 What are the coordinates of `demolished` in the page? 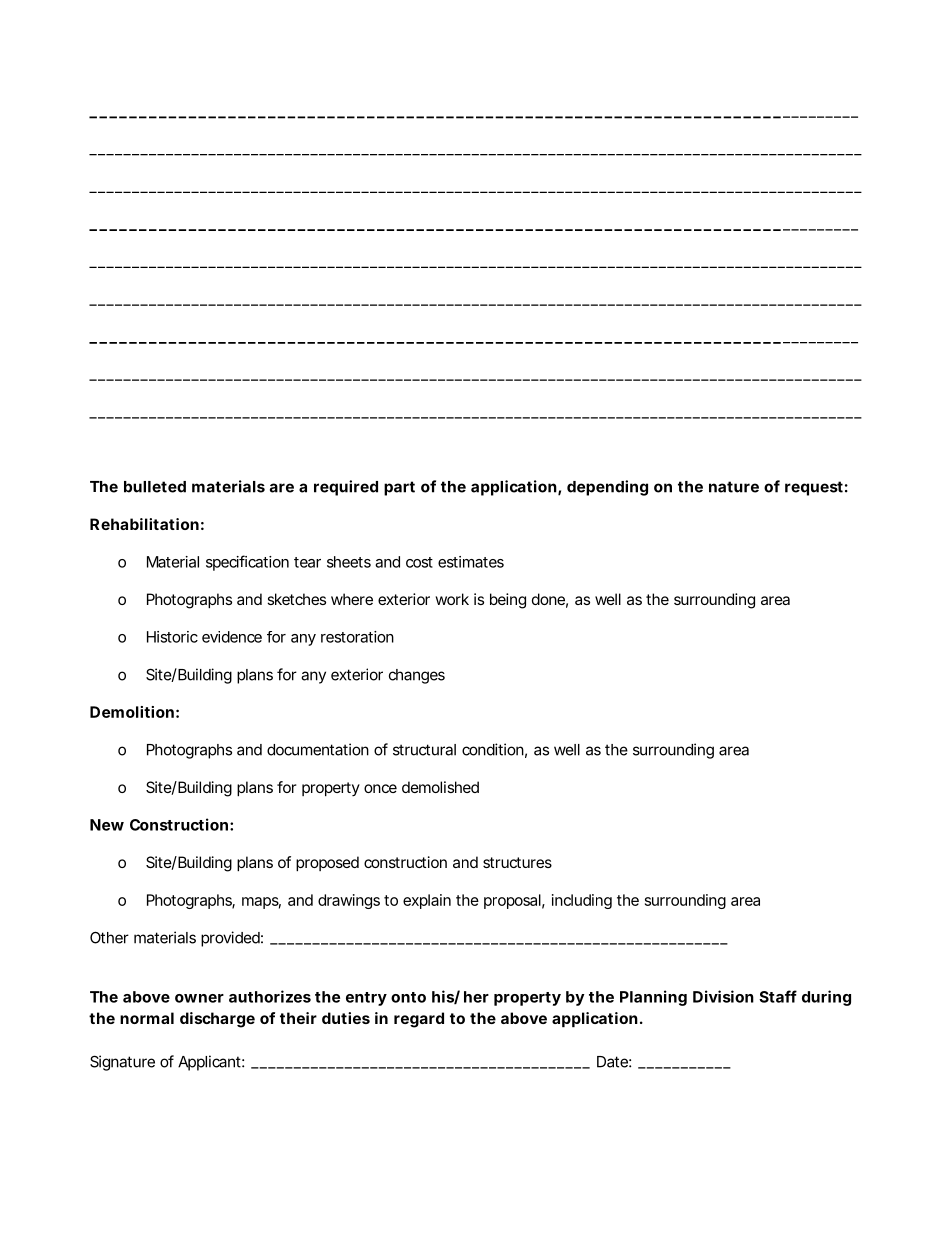 It's located at (440, 787).
